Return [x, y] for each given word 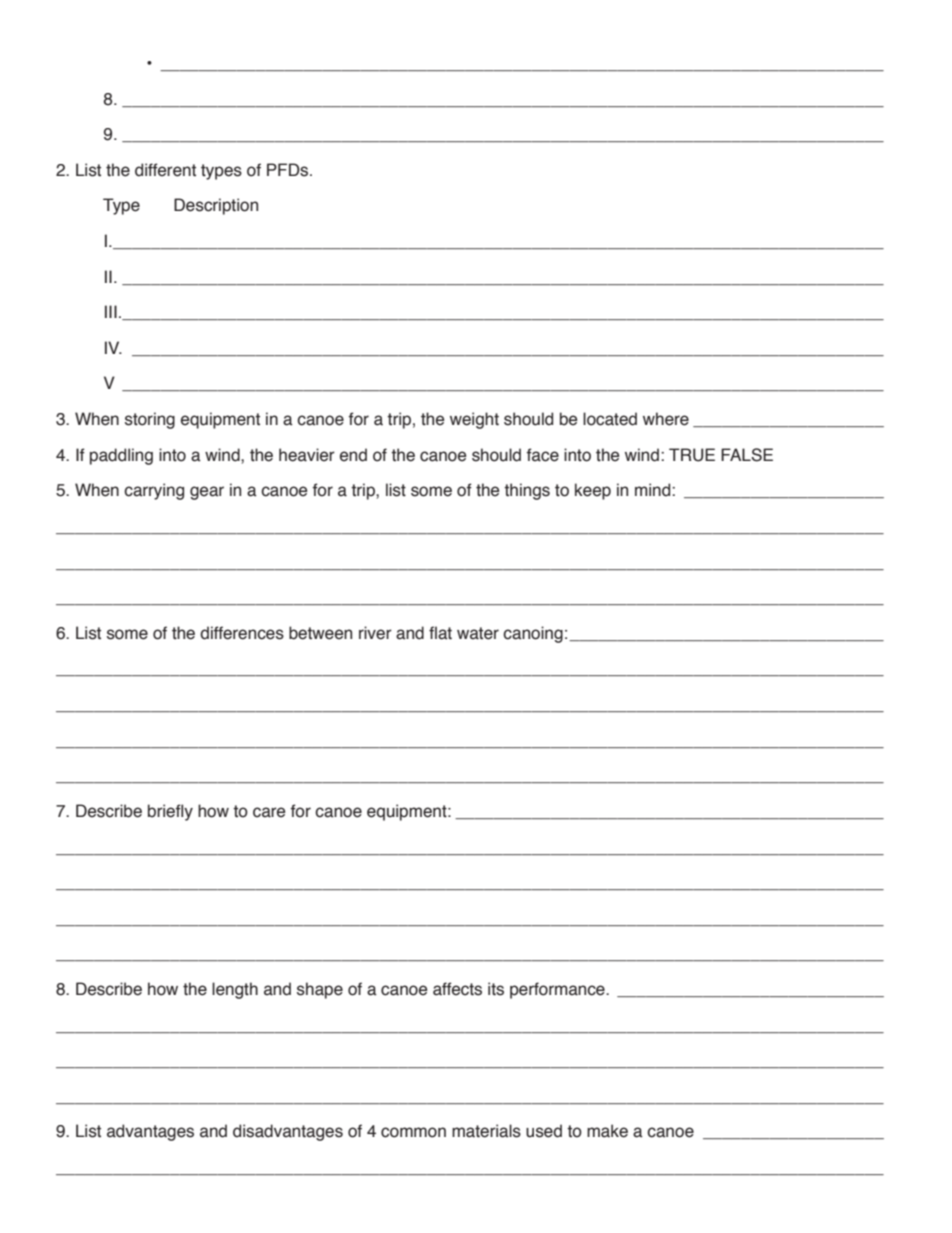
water [478, 633]
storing [150, 420]
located [610, 419]
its [496, 989]
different [165, 170]
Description [216, 206]
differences [242, 633]
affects [457, 989]
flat [440, 633]
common [413, 1132]
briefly [170, 812]
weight [474, 420]
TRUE [692, 455]
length [235, 990]
